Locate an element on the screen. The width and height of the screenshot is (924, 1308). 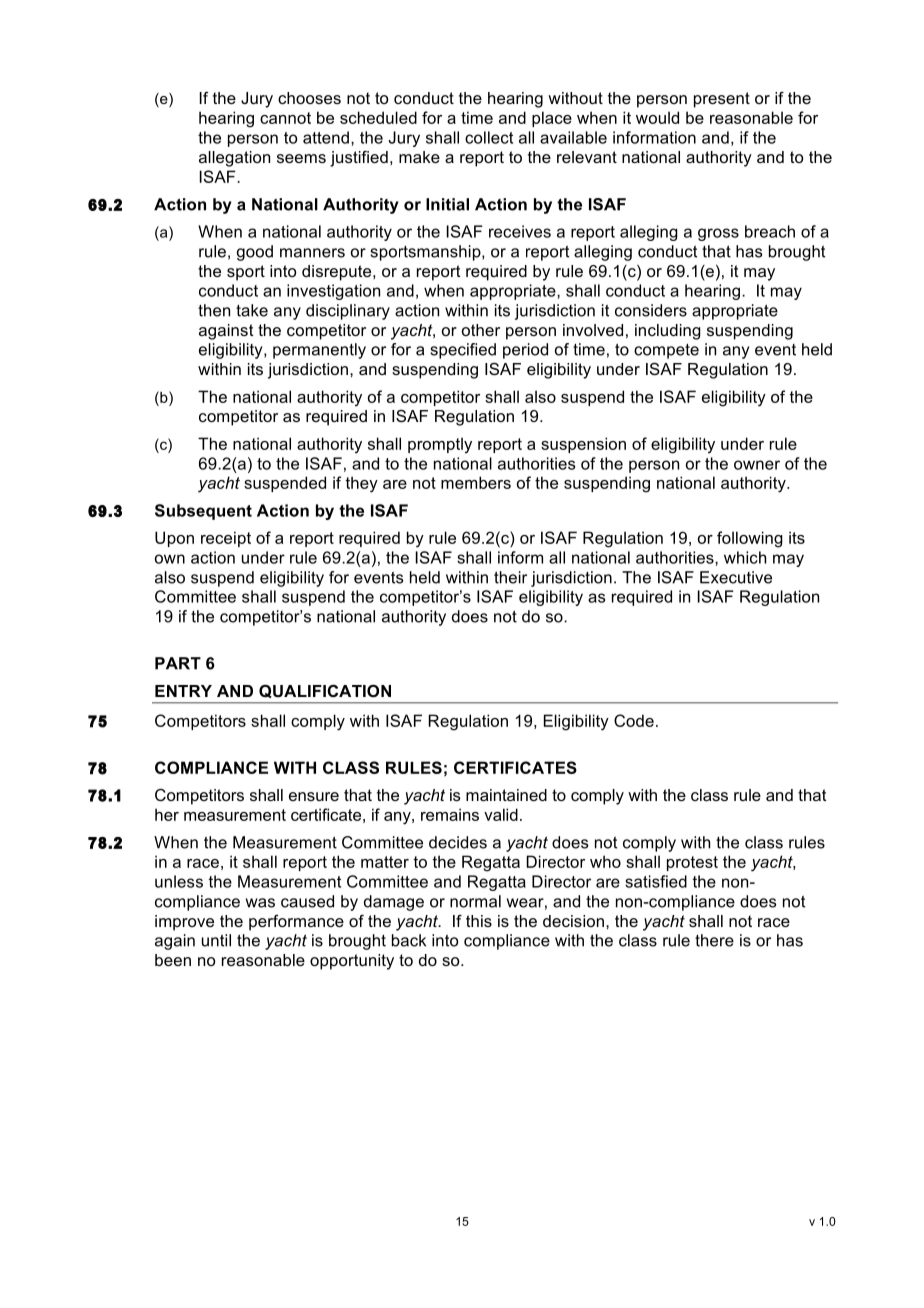
PART is located at coordinates (178, 663).
